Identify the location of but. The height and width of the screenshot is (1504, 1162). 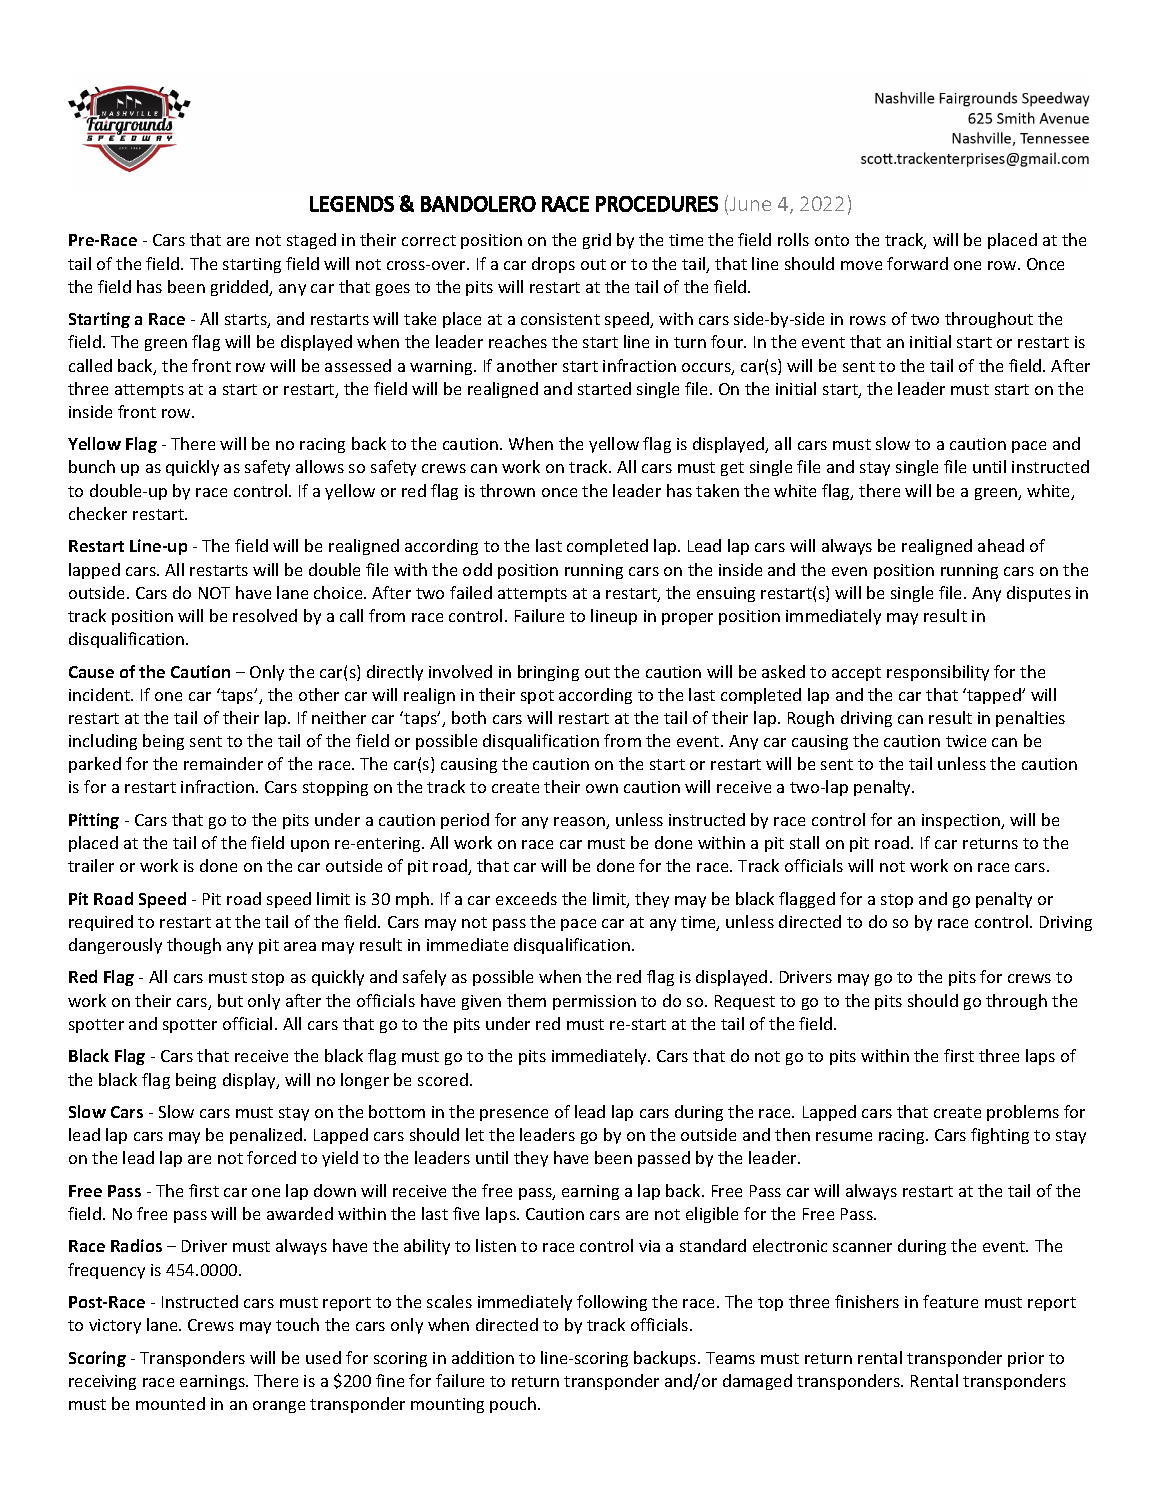
(230, 1000).
